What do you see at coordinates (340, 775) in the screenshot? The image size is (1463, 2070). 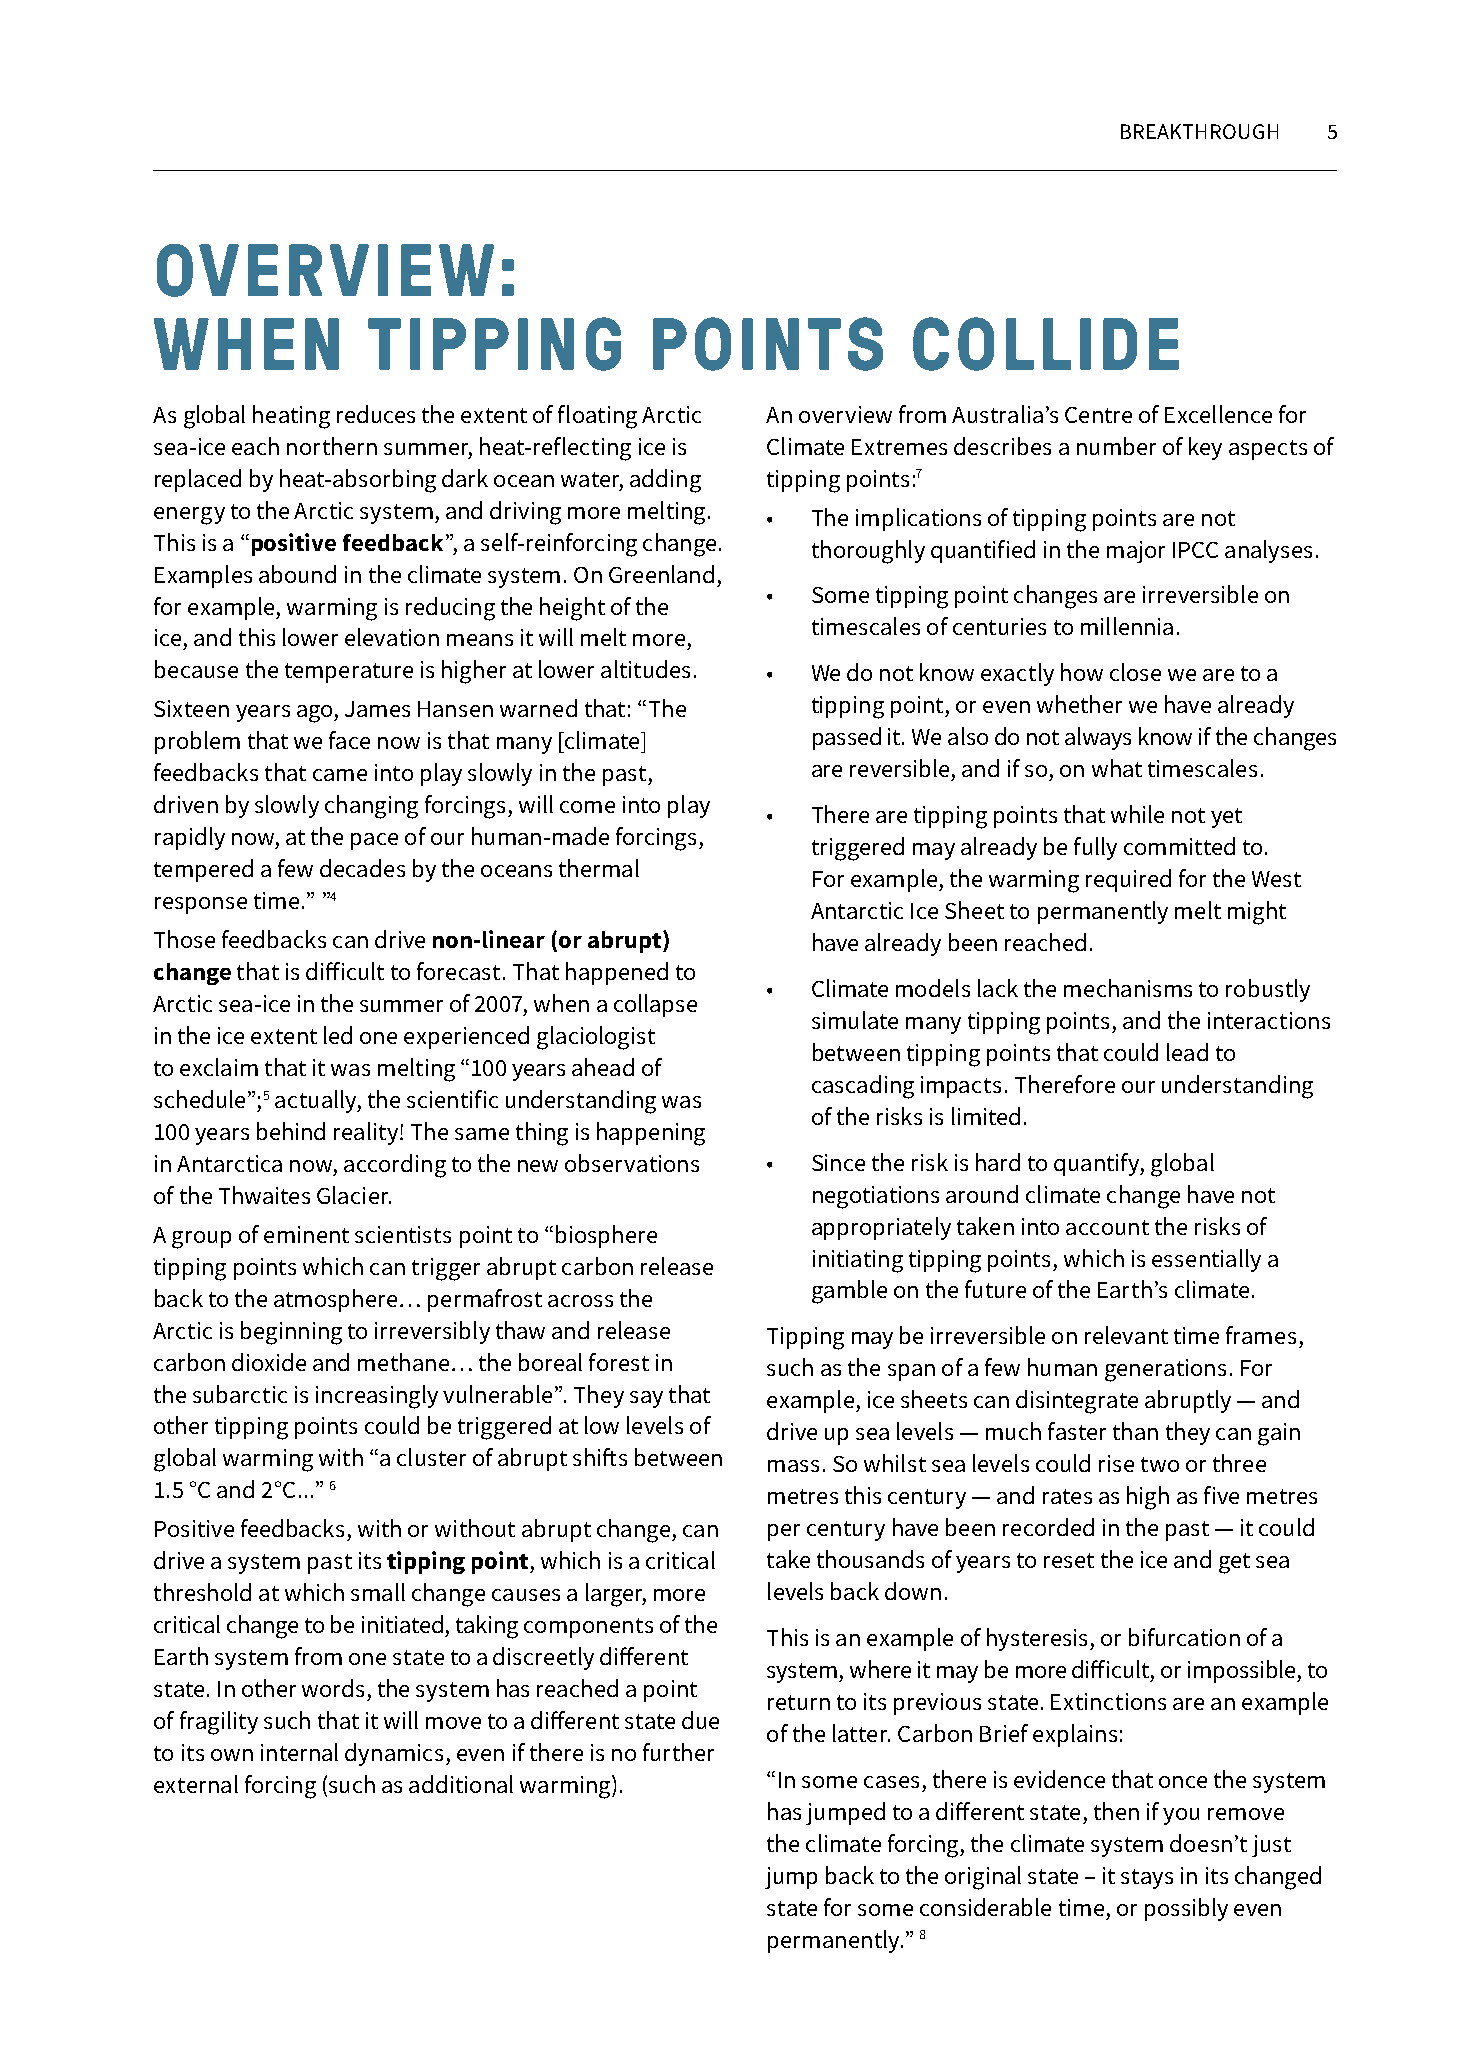 I see `came` at bounding box center [340, 775].
